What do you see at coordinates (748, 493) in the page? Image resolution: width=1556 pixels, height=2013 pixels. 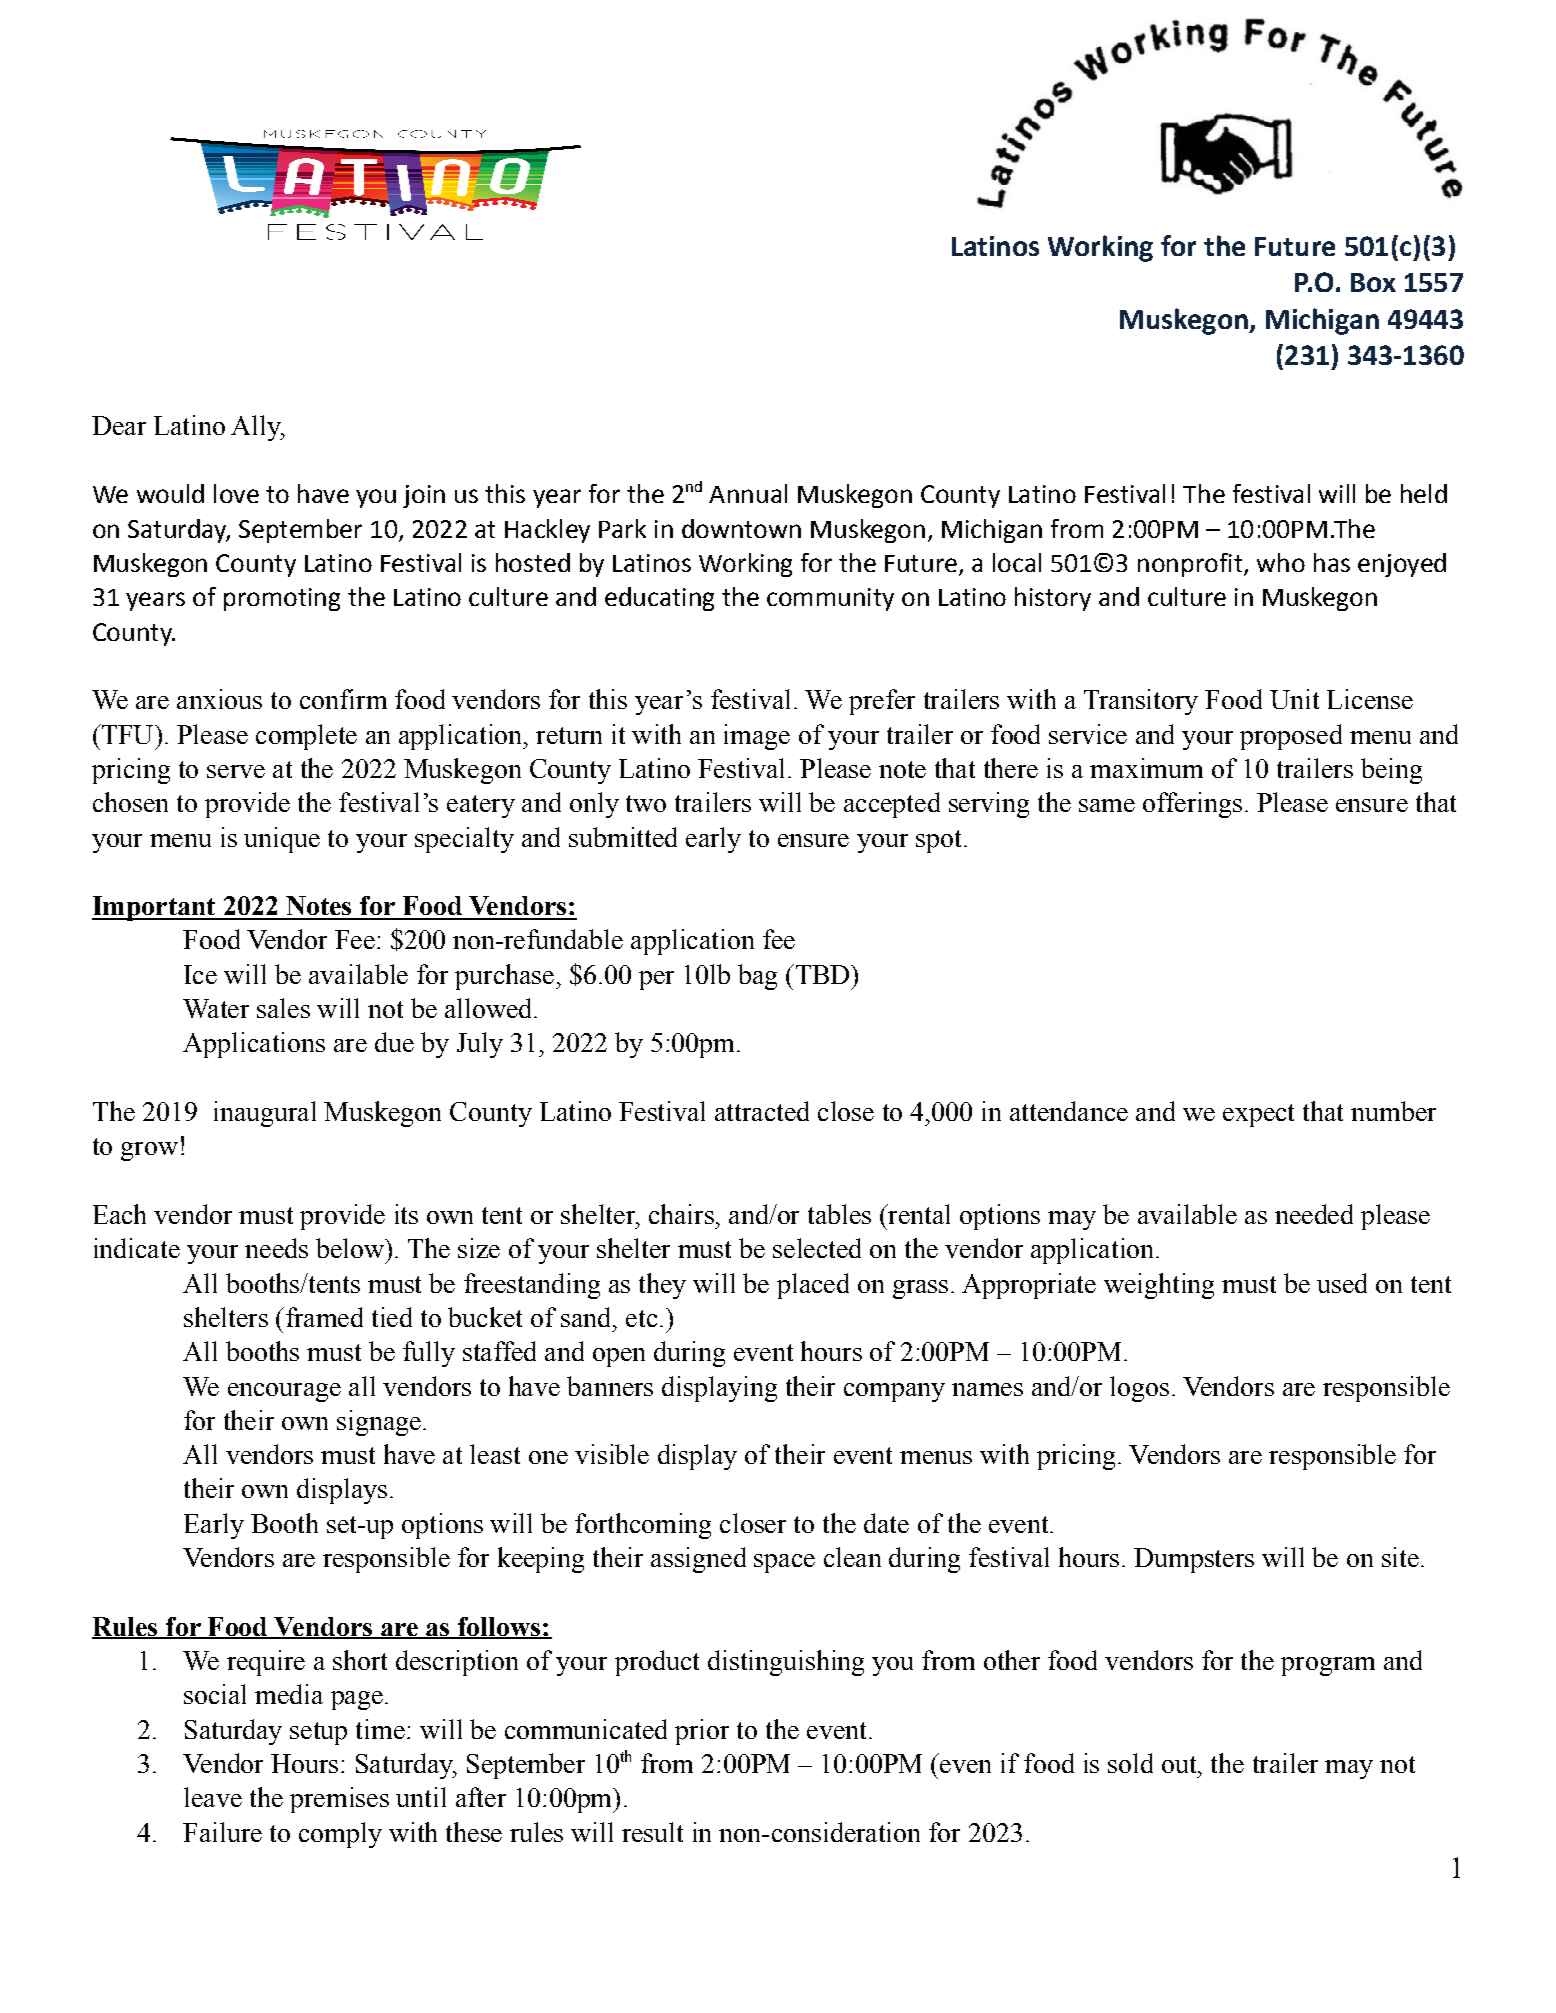 I see `Annual` at bounding box center [748, 493].
